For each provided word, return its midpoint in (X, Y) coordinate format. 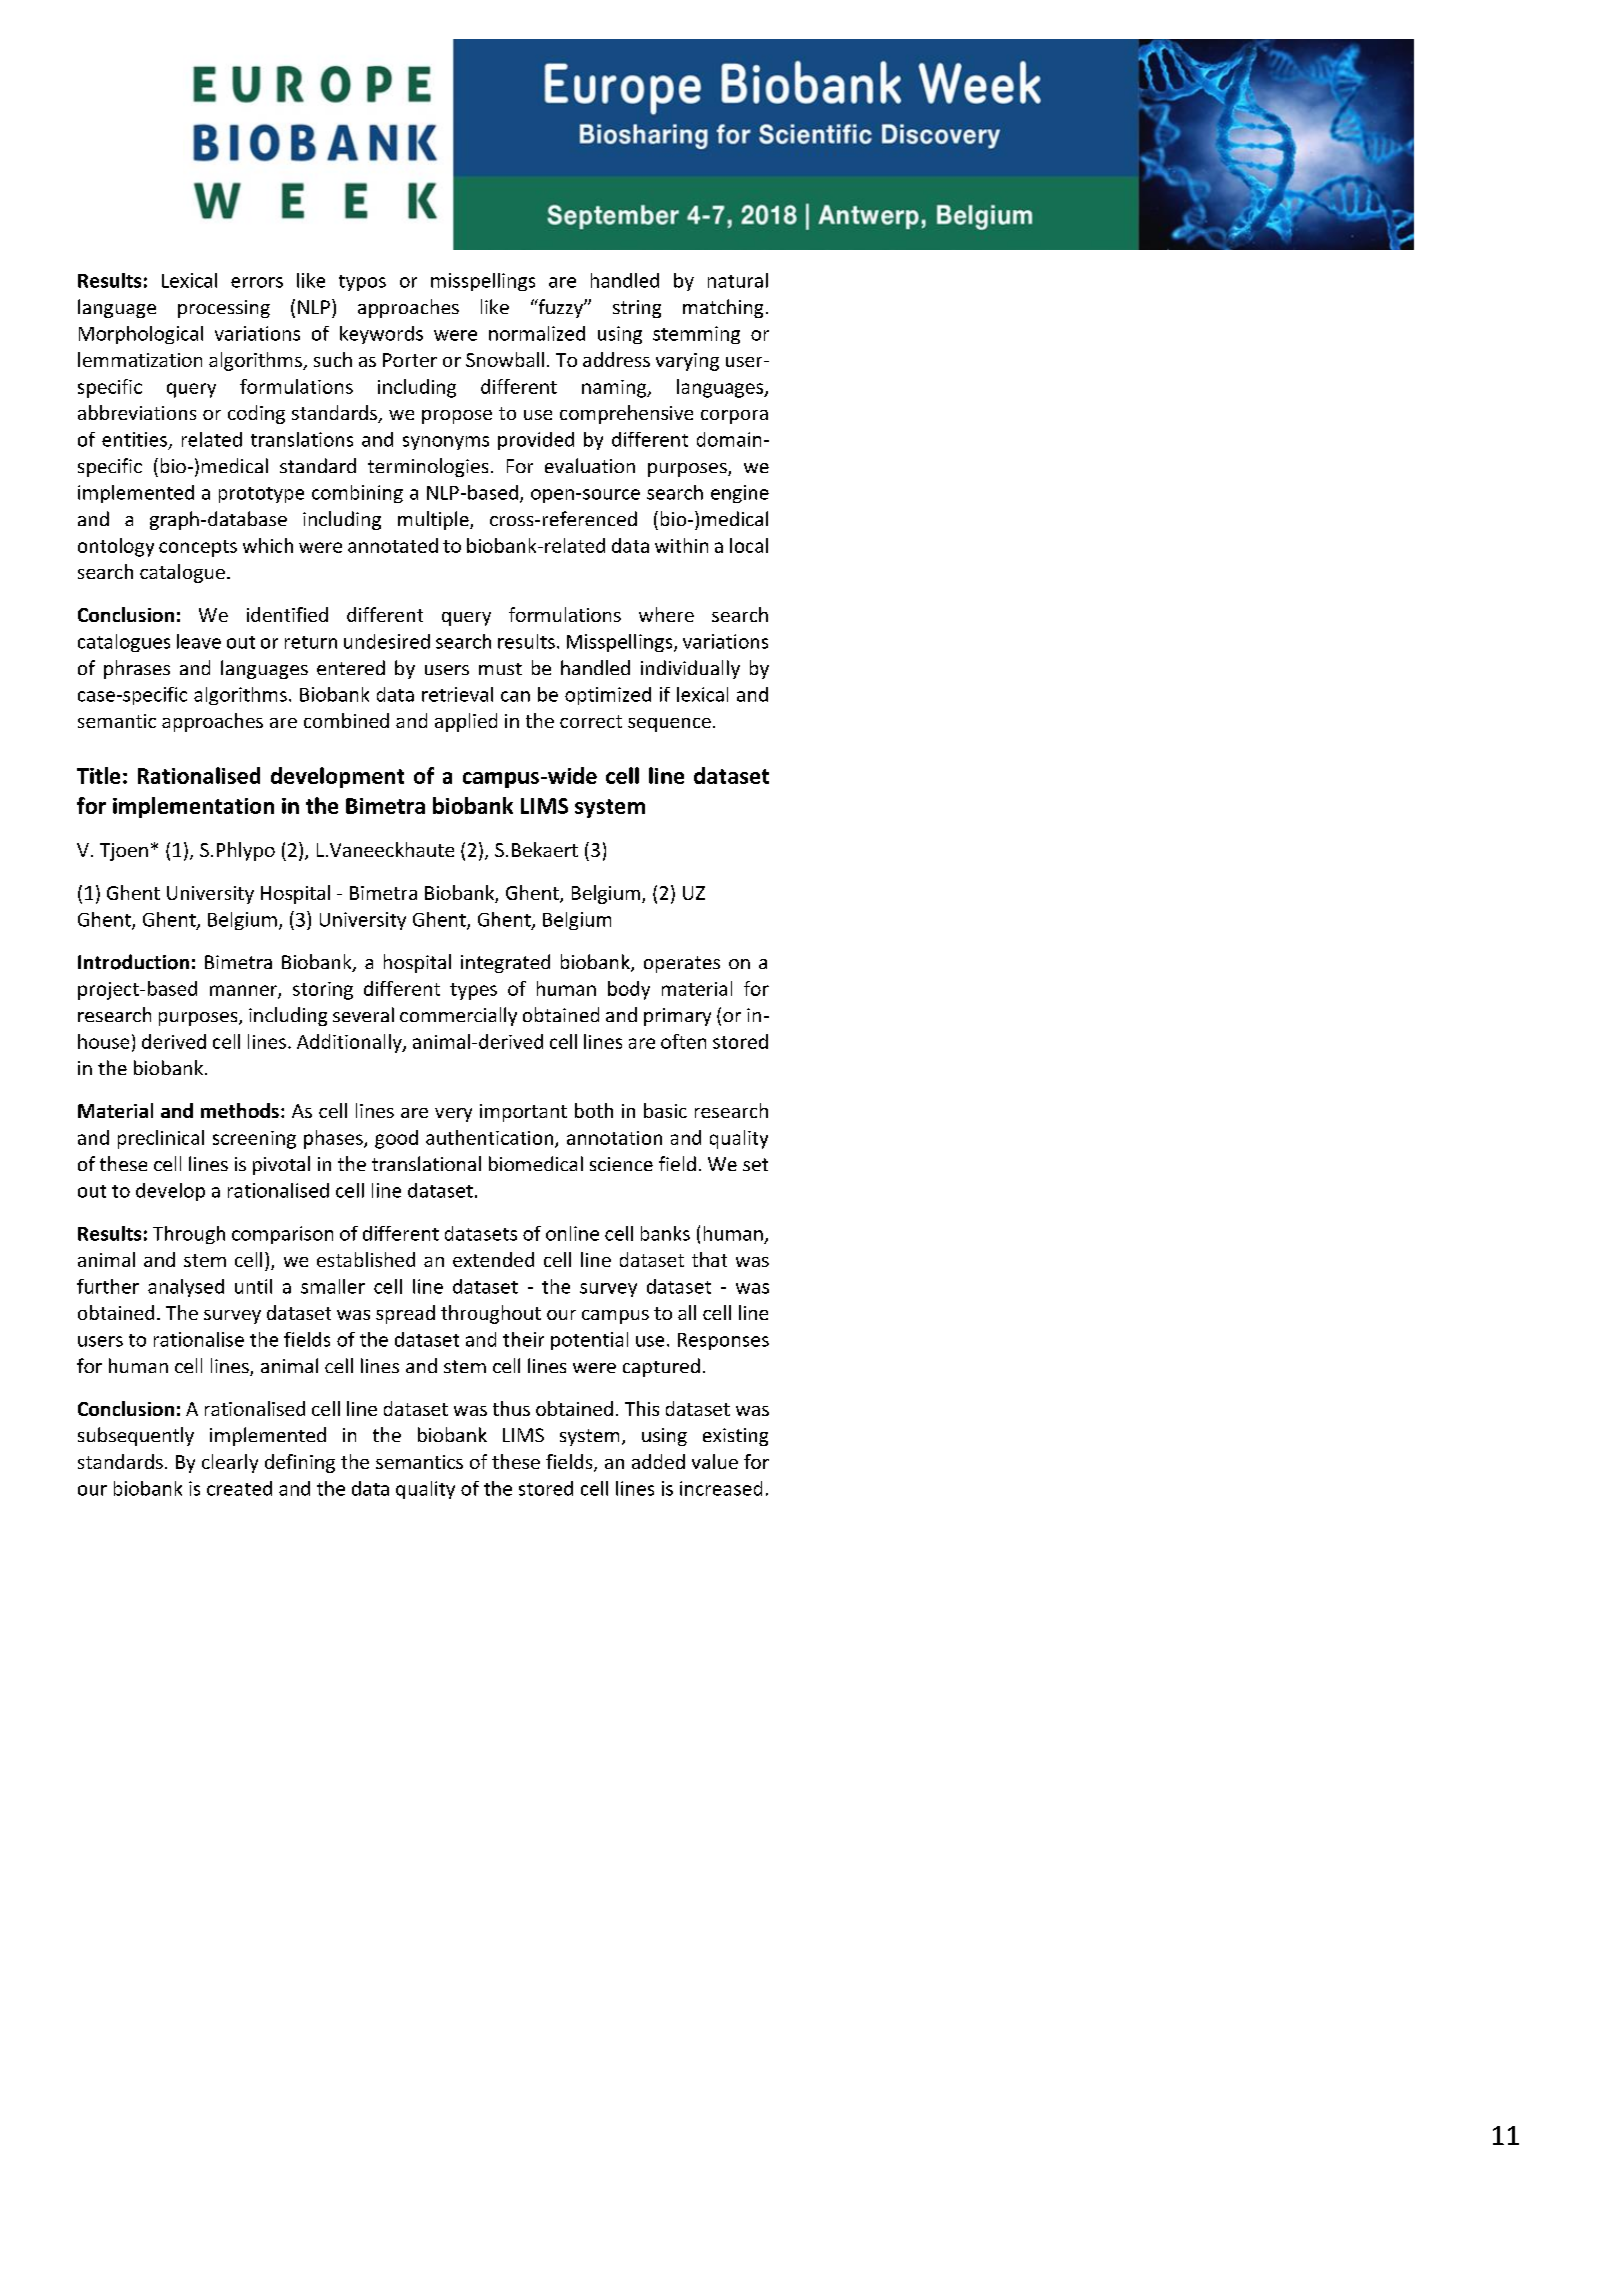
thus (511, 1408)
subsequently (136, 1436)
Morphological (141, 335)
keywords (381, 335)
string (637, 309)
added (658, 1461)
